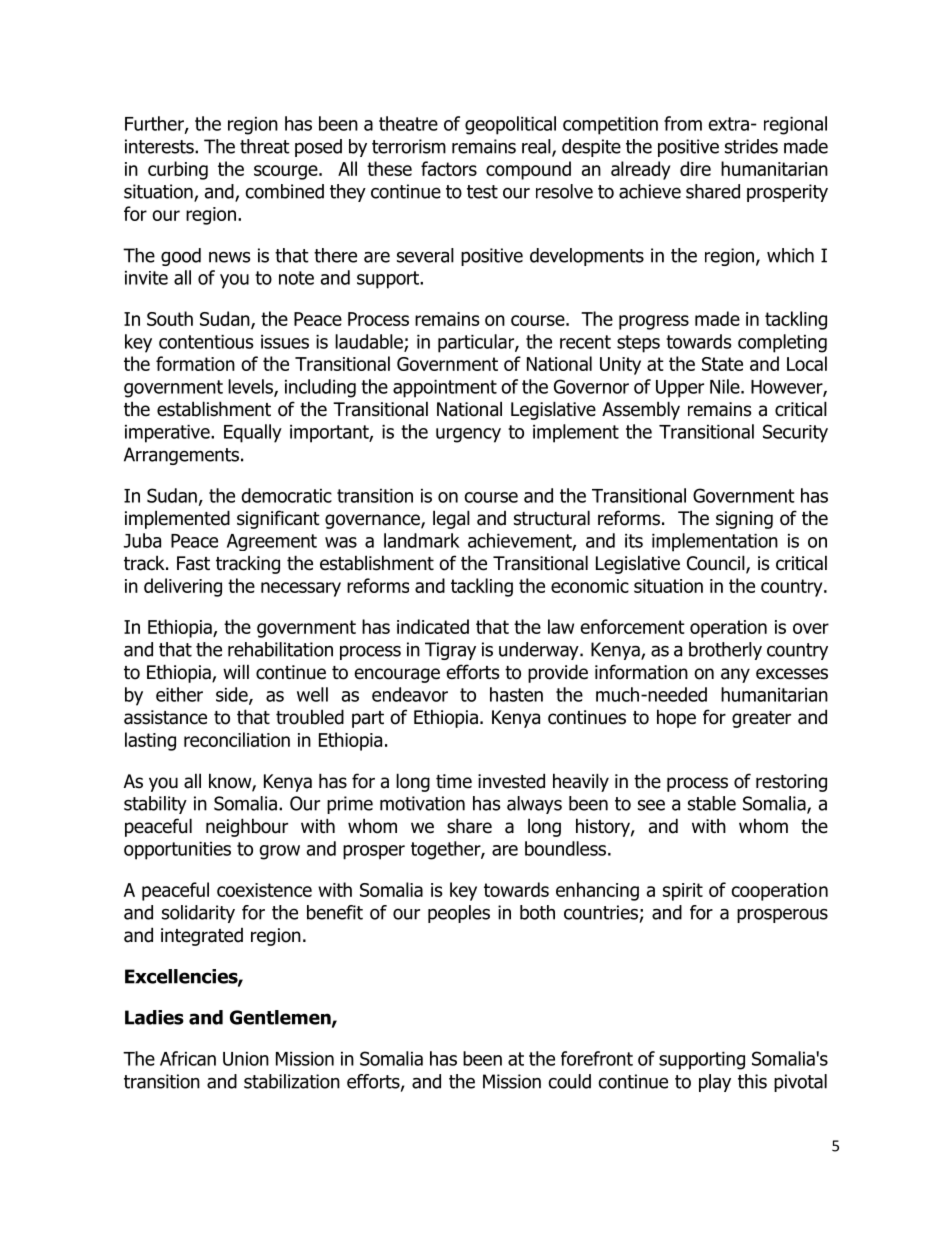 The width and height of the screenshot is (952, 1233). I want to click on factors, so click(449, 168).
